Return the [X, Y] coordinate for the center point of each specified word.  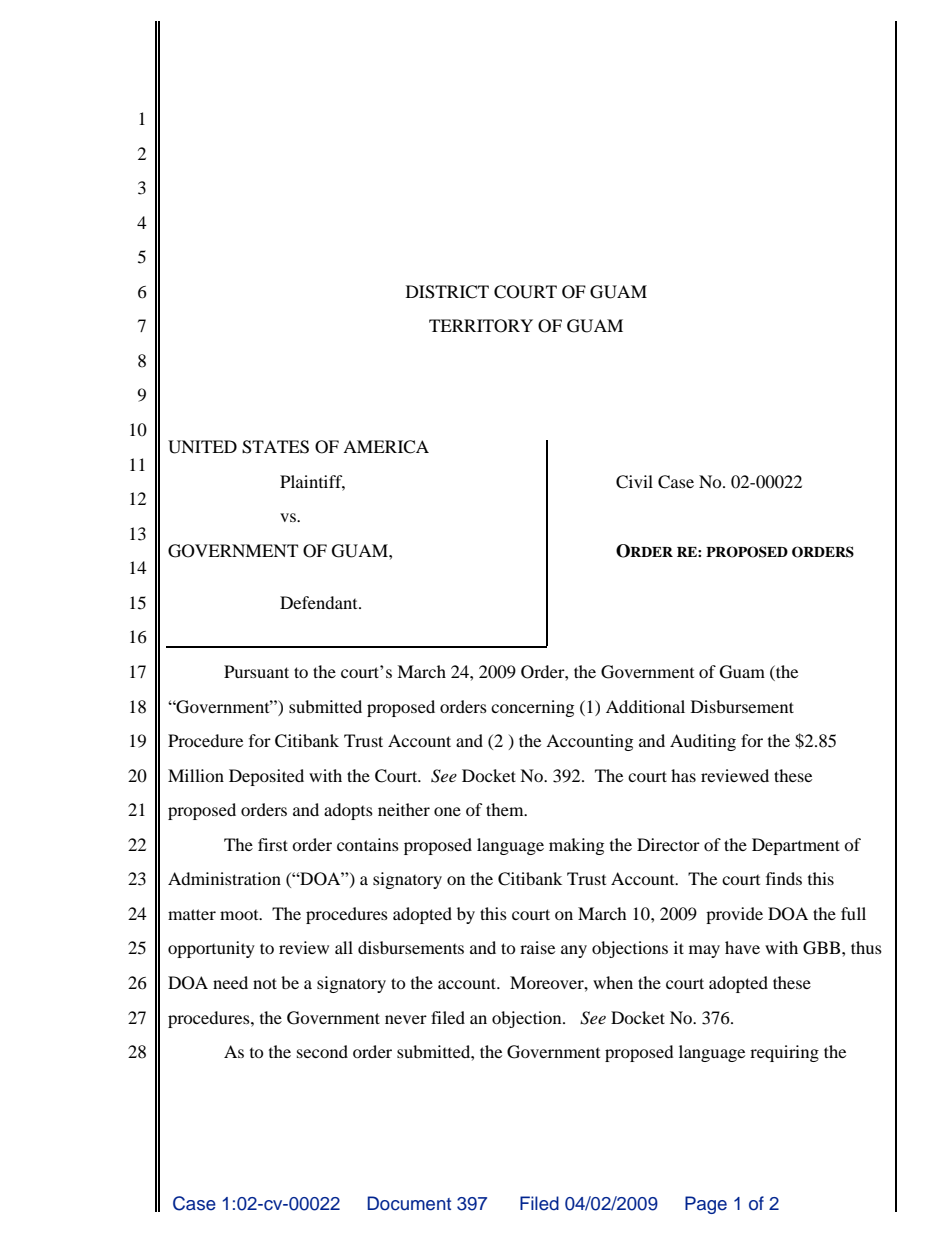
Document [409, 1203]
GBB [823, 948]
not [265, 983]
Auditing [703, 742]
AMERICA [386, 447]
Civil [634, 482]
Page [706, 1205]
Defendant [320, 602]
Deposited [266, 777]
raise [537, 947]
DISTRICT [447, 292]
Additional [645, 706]
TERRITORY [481, 326]
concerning [532, 708]
